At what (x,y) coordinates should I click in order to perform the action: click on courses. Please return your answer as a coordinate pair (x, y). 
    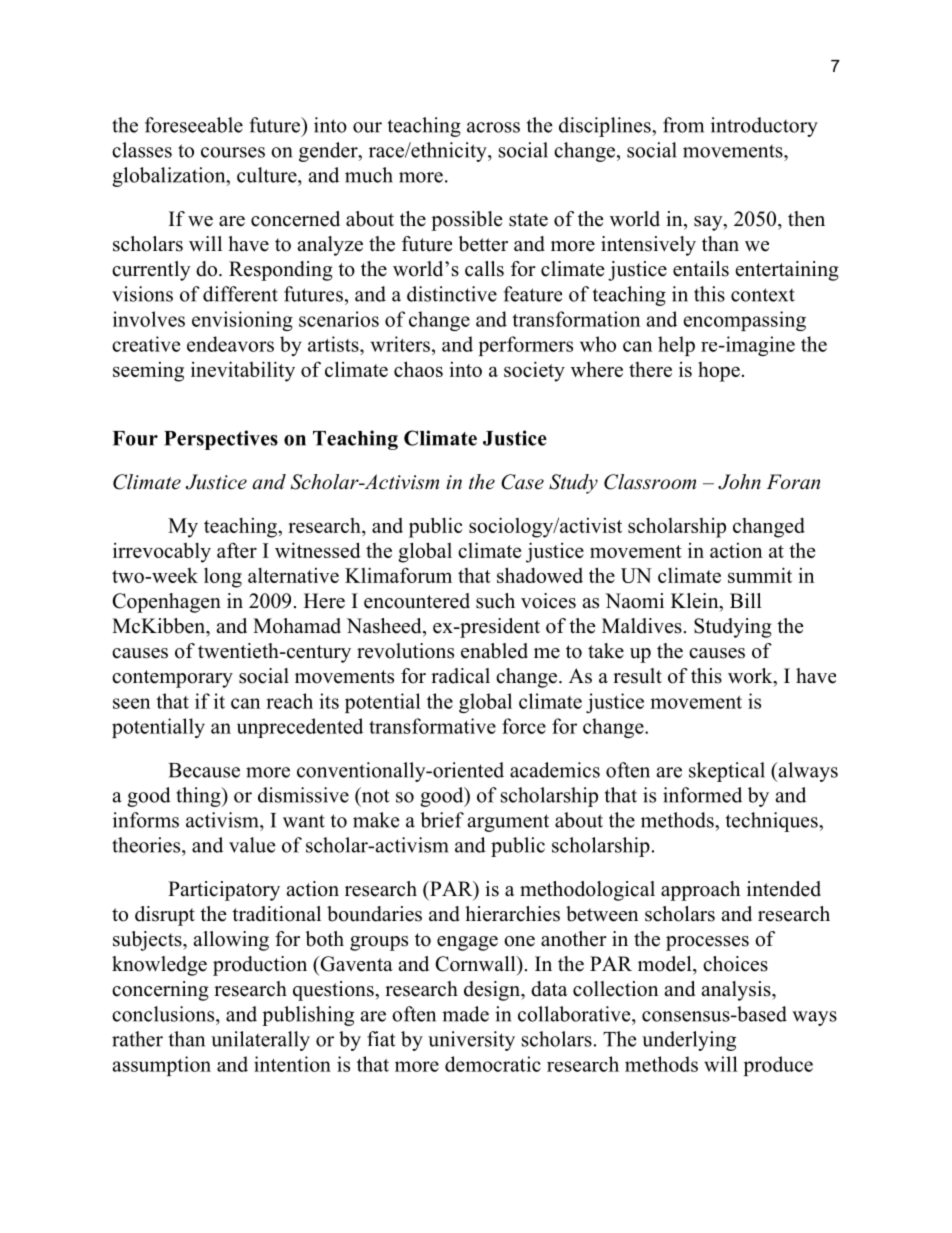
    Looking at the image, I should click on (233, 152).
